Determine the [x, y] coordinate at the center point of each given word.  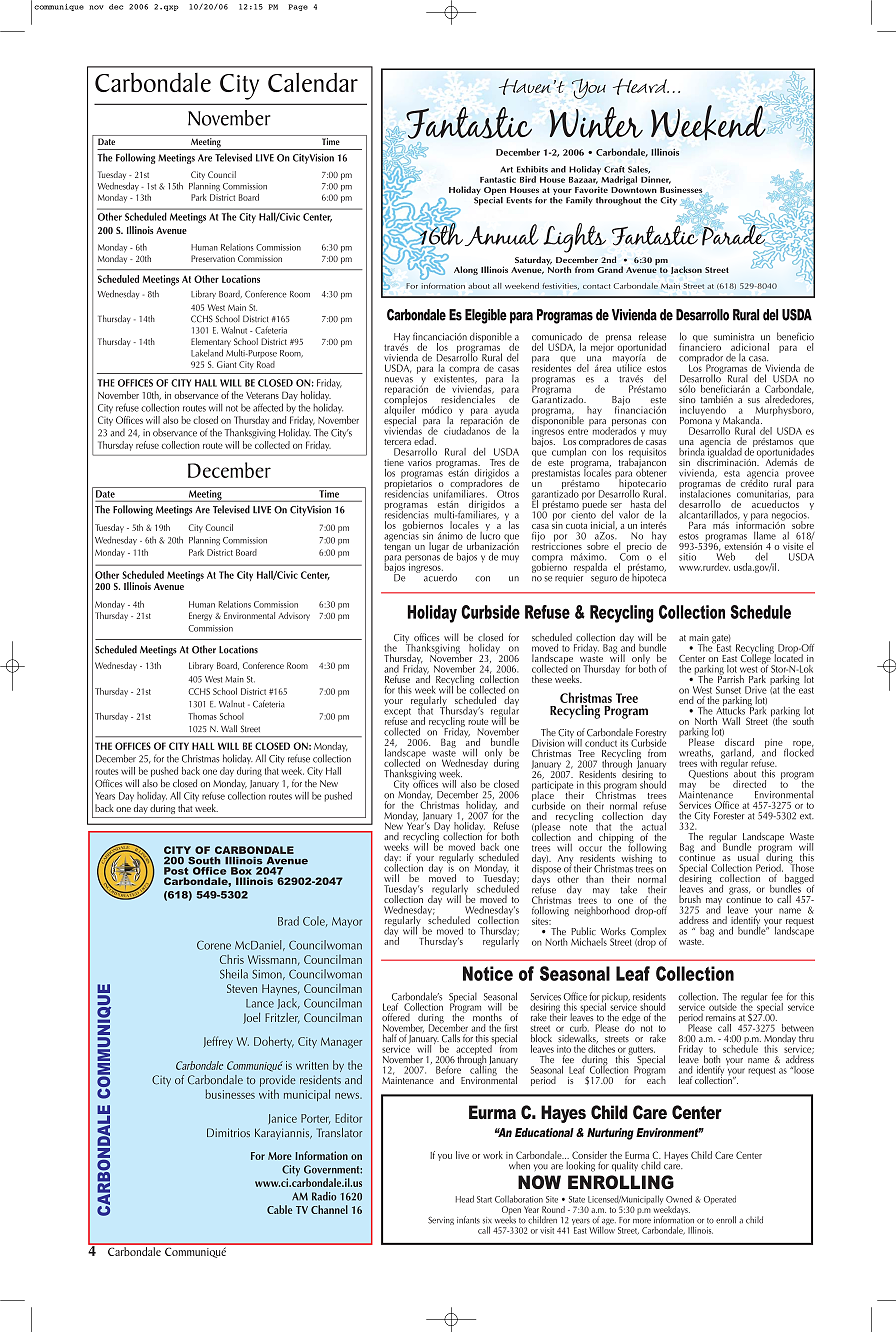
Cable [280, 1209]
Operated [720, 1200]
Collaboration [519, 1199]
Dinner [656, 180]
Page [298, 7]
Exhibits [532, 169]
